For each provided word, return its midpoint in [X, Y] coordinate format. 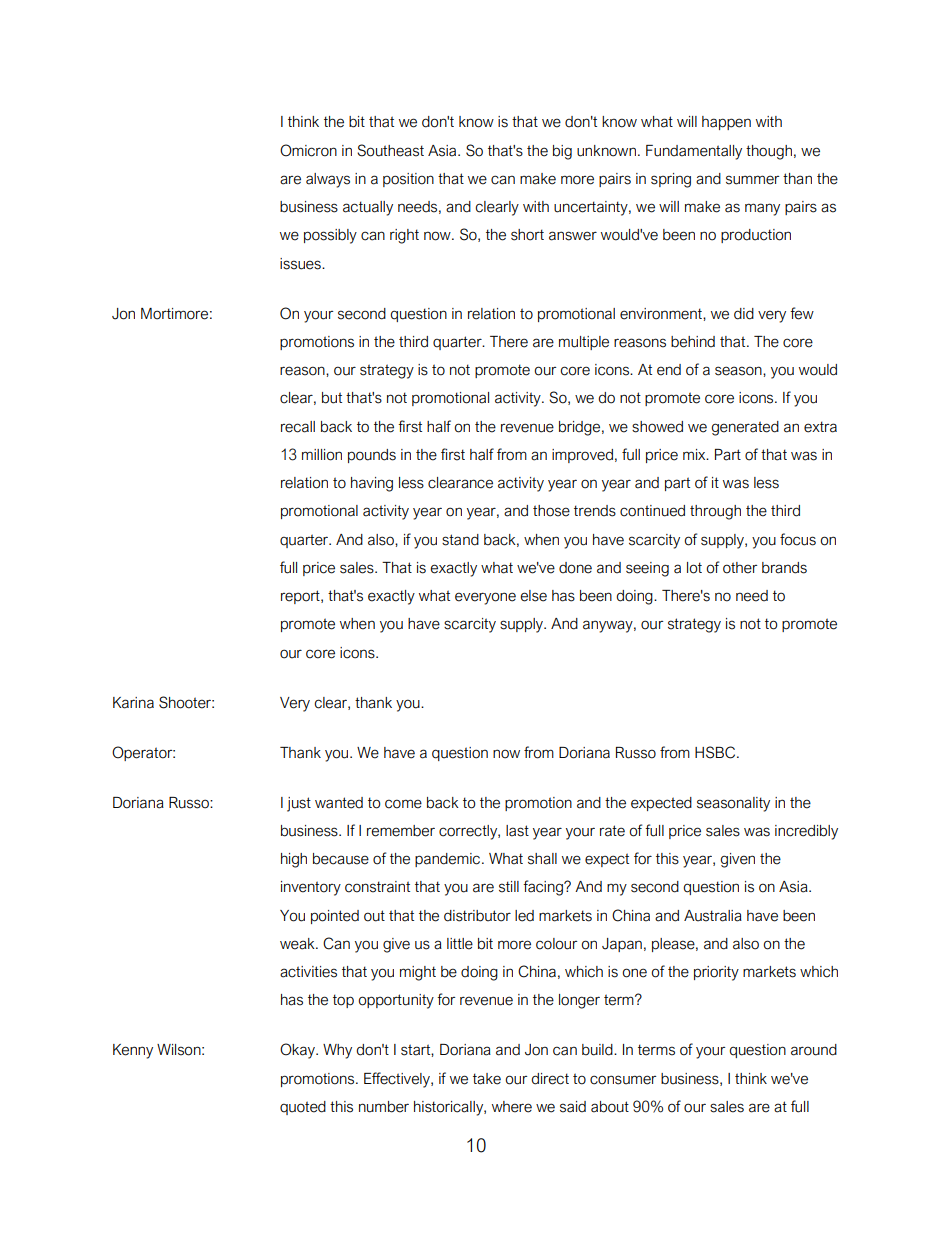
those [551, 511]
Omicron [308, 150]
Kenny [133, 1051]
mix [695, 454]
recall [298, 427]
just [299, 804]
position [408, 180]
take [487, 1079]
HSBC [716, 752]
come [403, 804]
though [769, 152]
